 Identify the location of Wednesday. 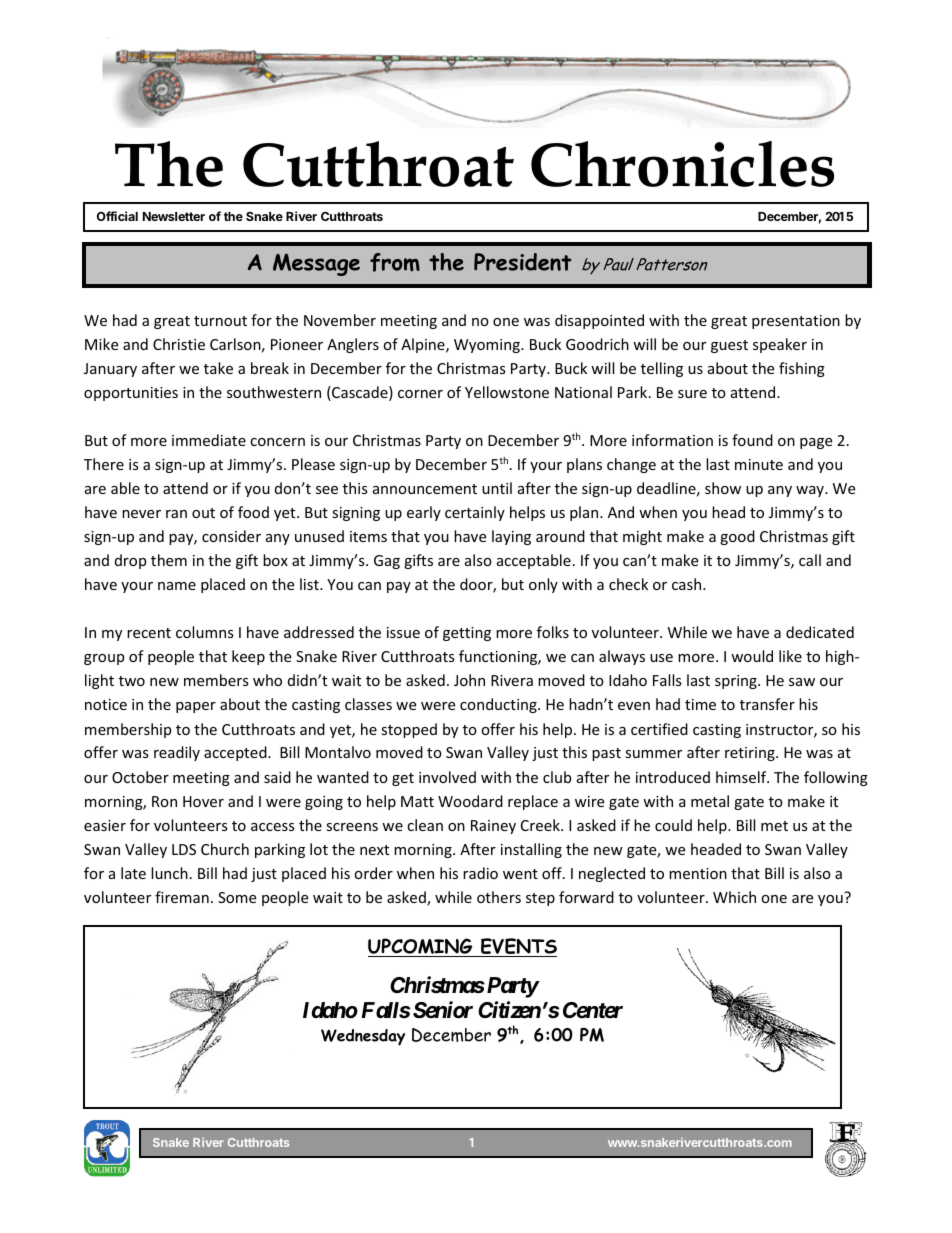
(363, 1037).
